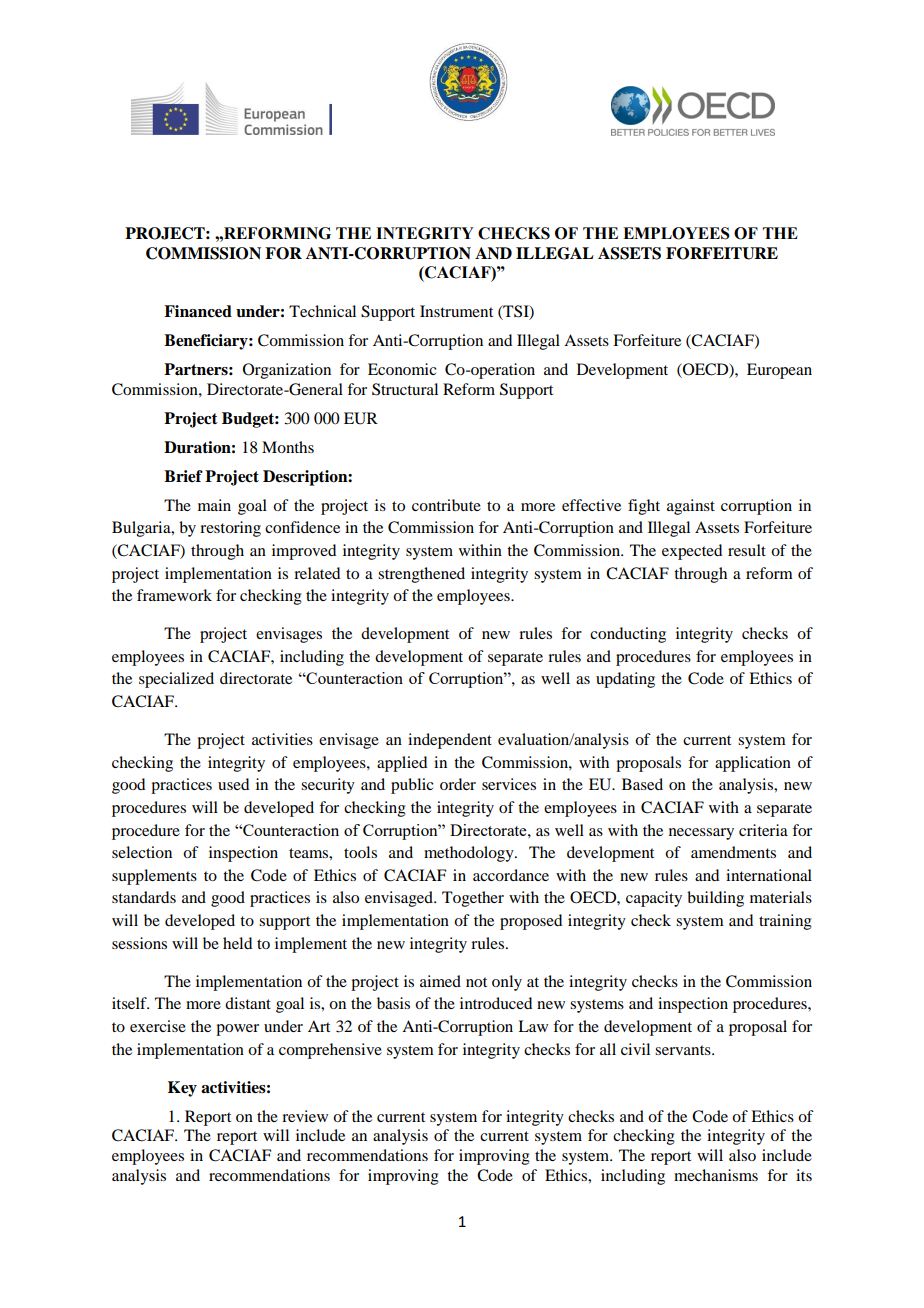  I want to click on used, so click(233, 784).
